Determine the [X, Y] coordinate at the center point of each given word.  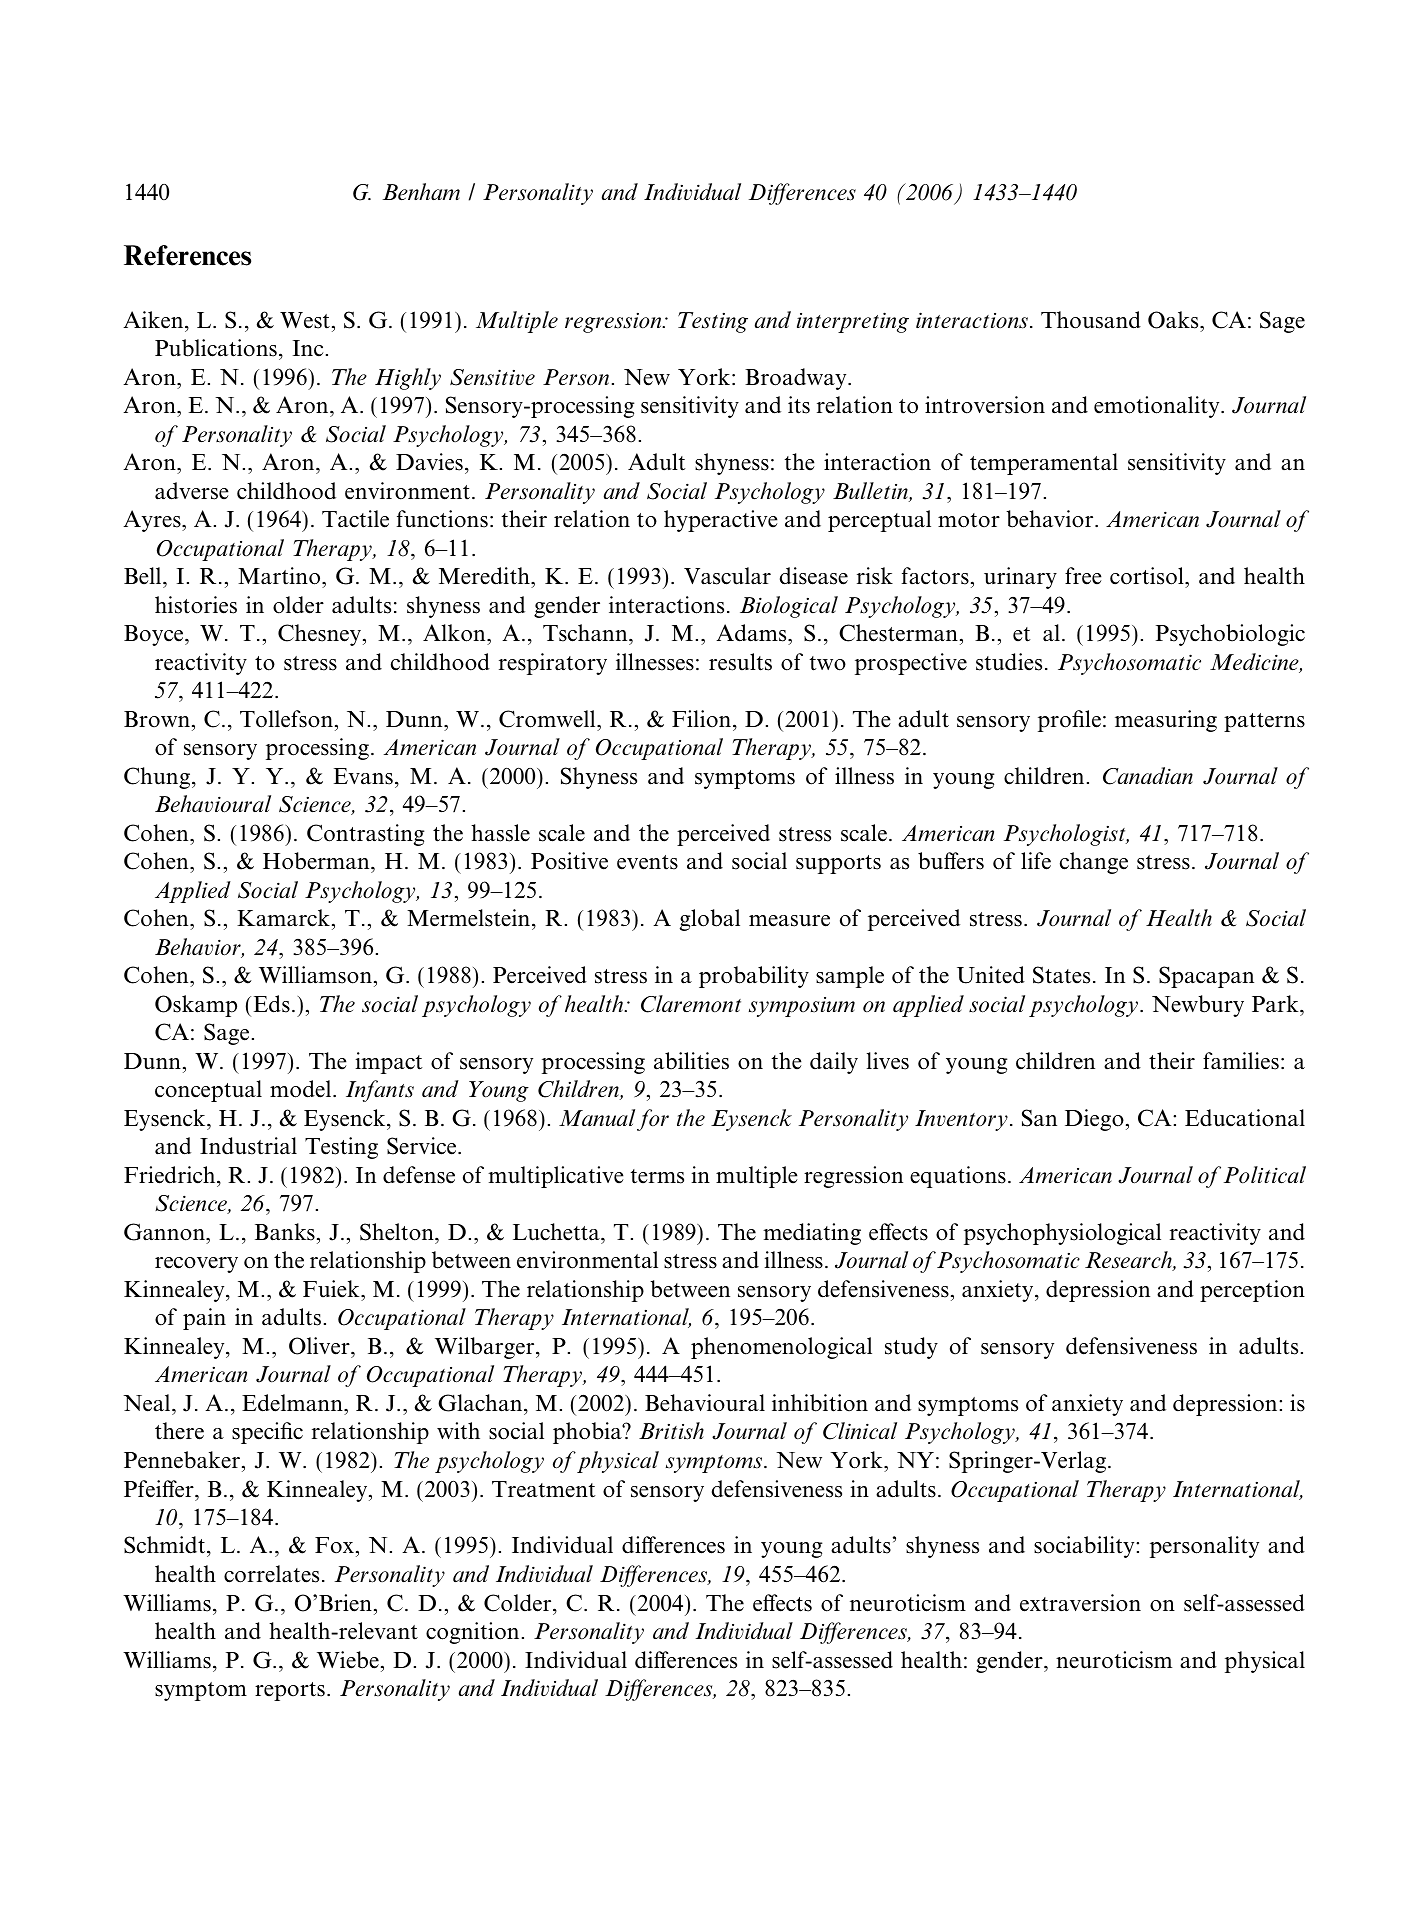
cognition [472, 1633]
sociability [1085, 1547]
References [187, 255]
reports [290, 1691]
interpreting [853, 322]
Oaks [1174, 320]
